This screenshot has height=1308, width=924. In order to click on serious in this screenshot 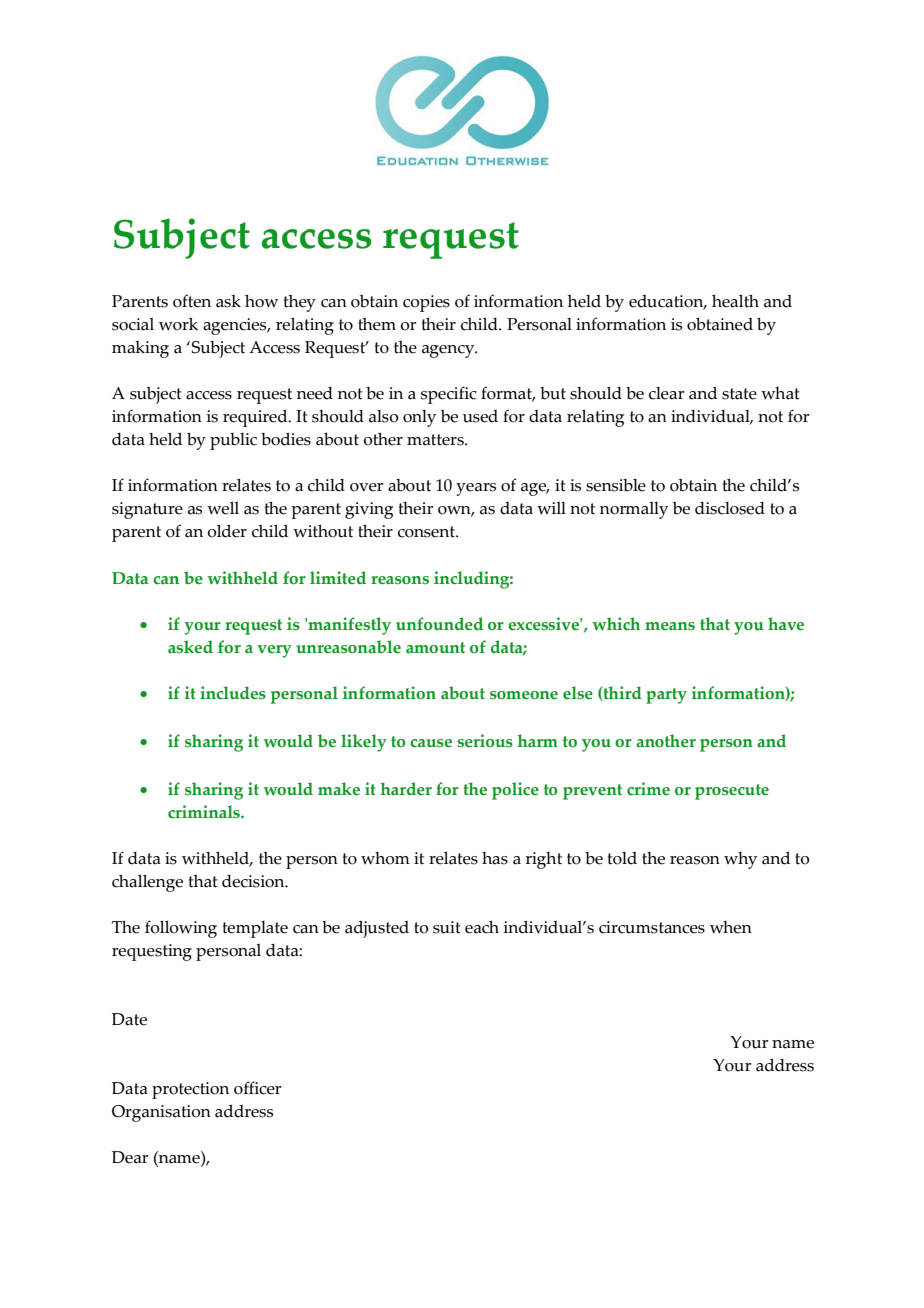, I will do `click(485, 741)`.
